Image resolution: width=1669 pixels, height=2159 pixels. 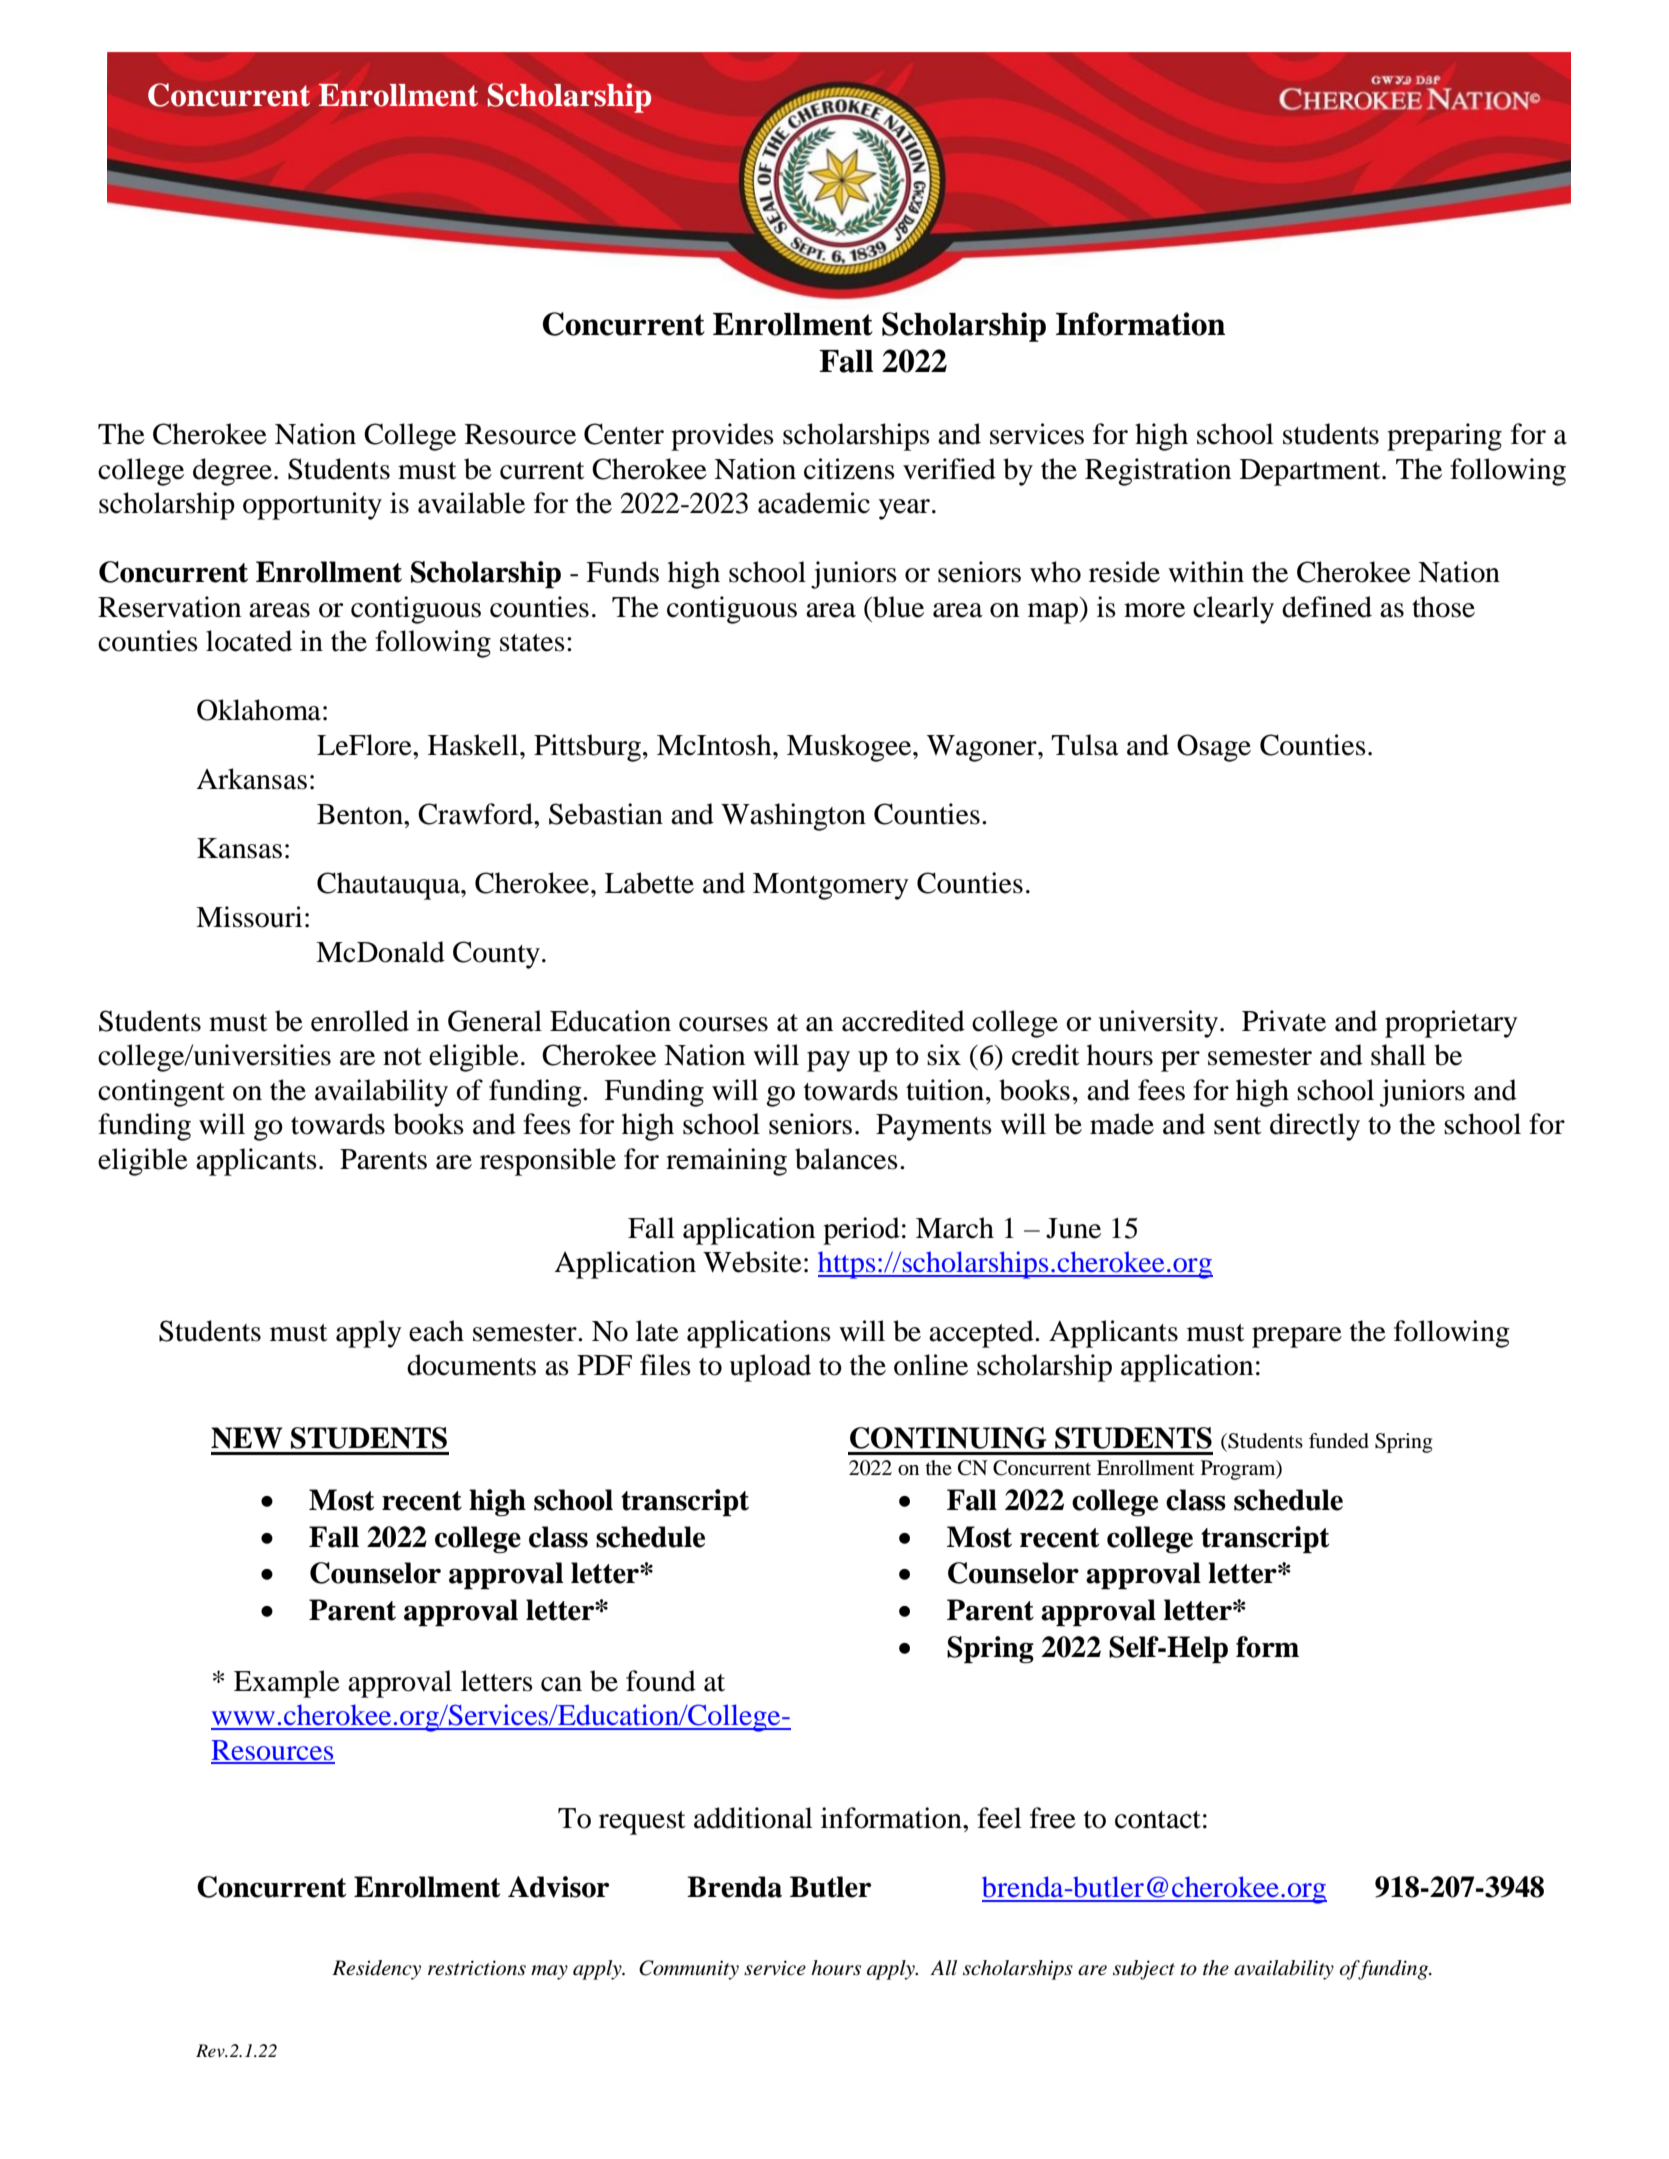 I want to click on Example, so click(x=287, y=1684).
